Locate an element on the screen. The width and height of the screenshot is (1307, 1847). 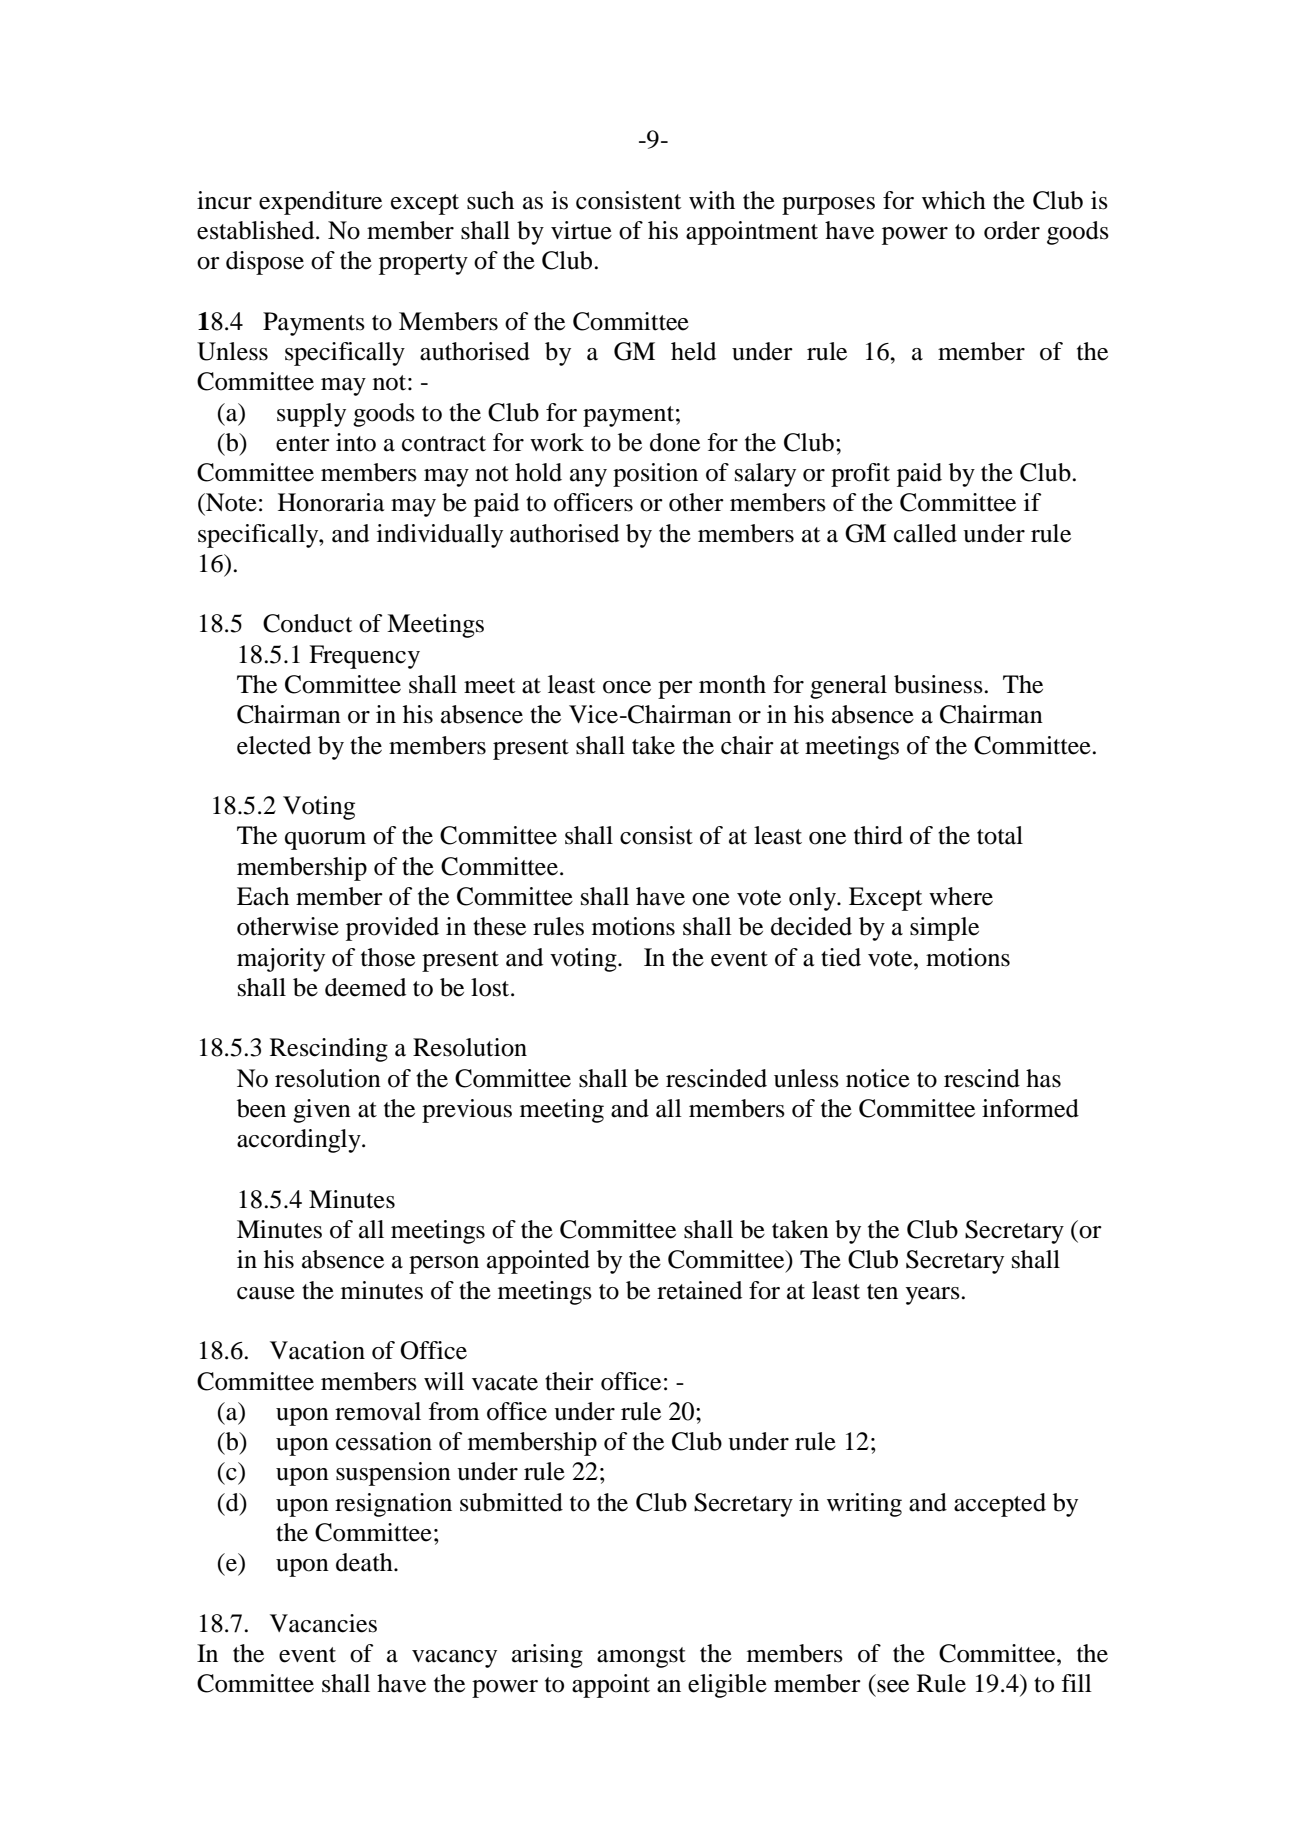
once is located at coordinates (627, 687).
